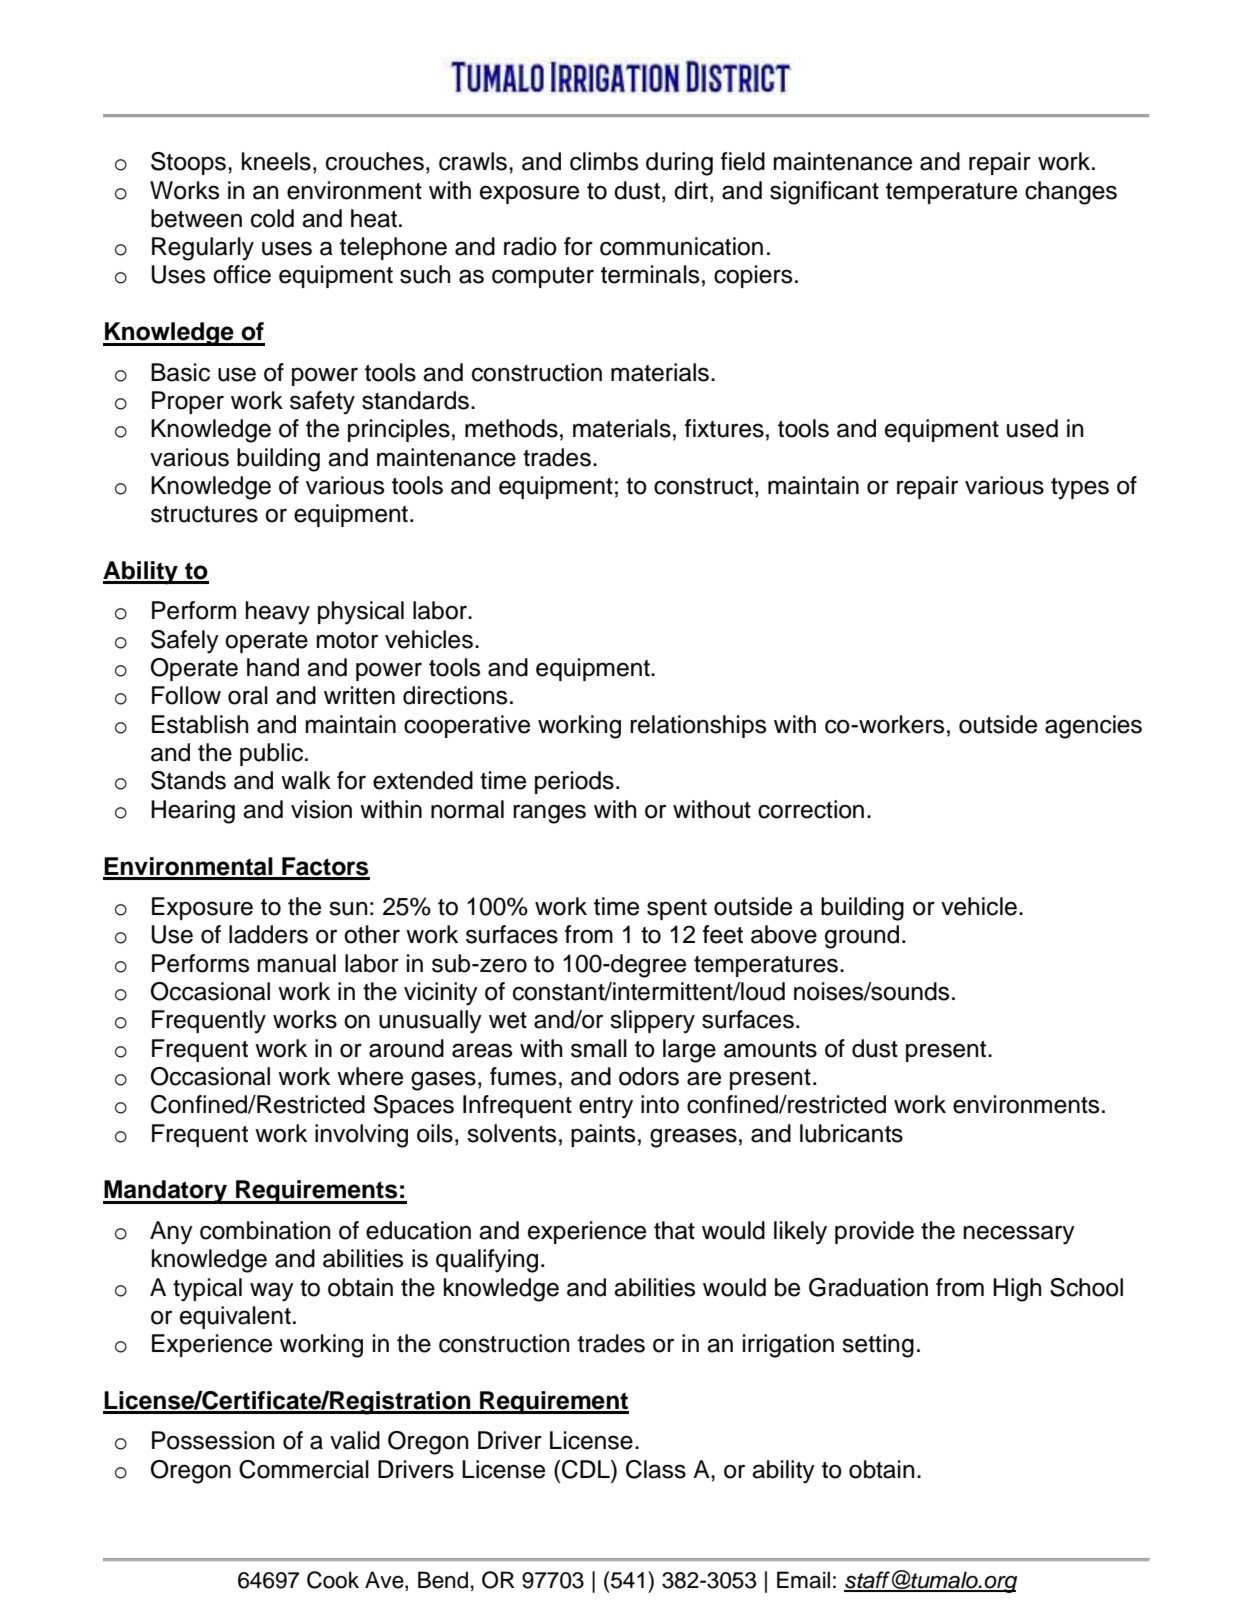 The width and height of the image is (1253, 1622). What do you see at coordinates (604, 161) in the image?
I see `climbs` at bounding box center [604, 161].
